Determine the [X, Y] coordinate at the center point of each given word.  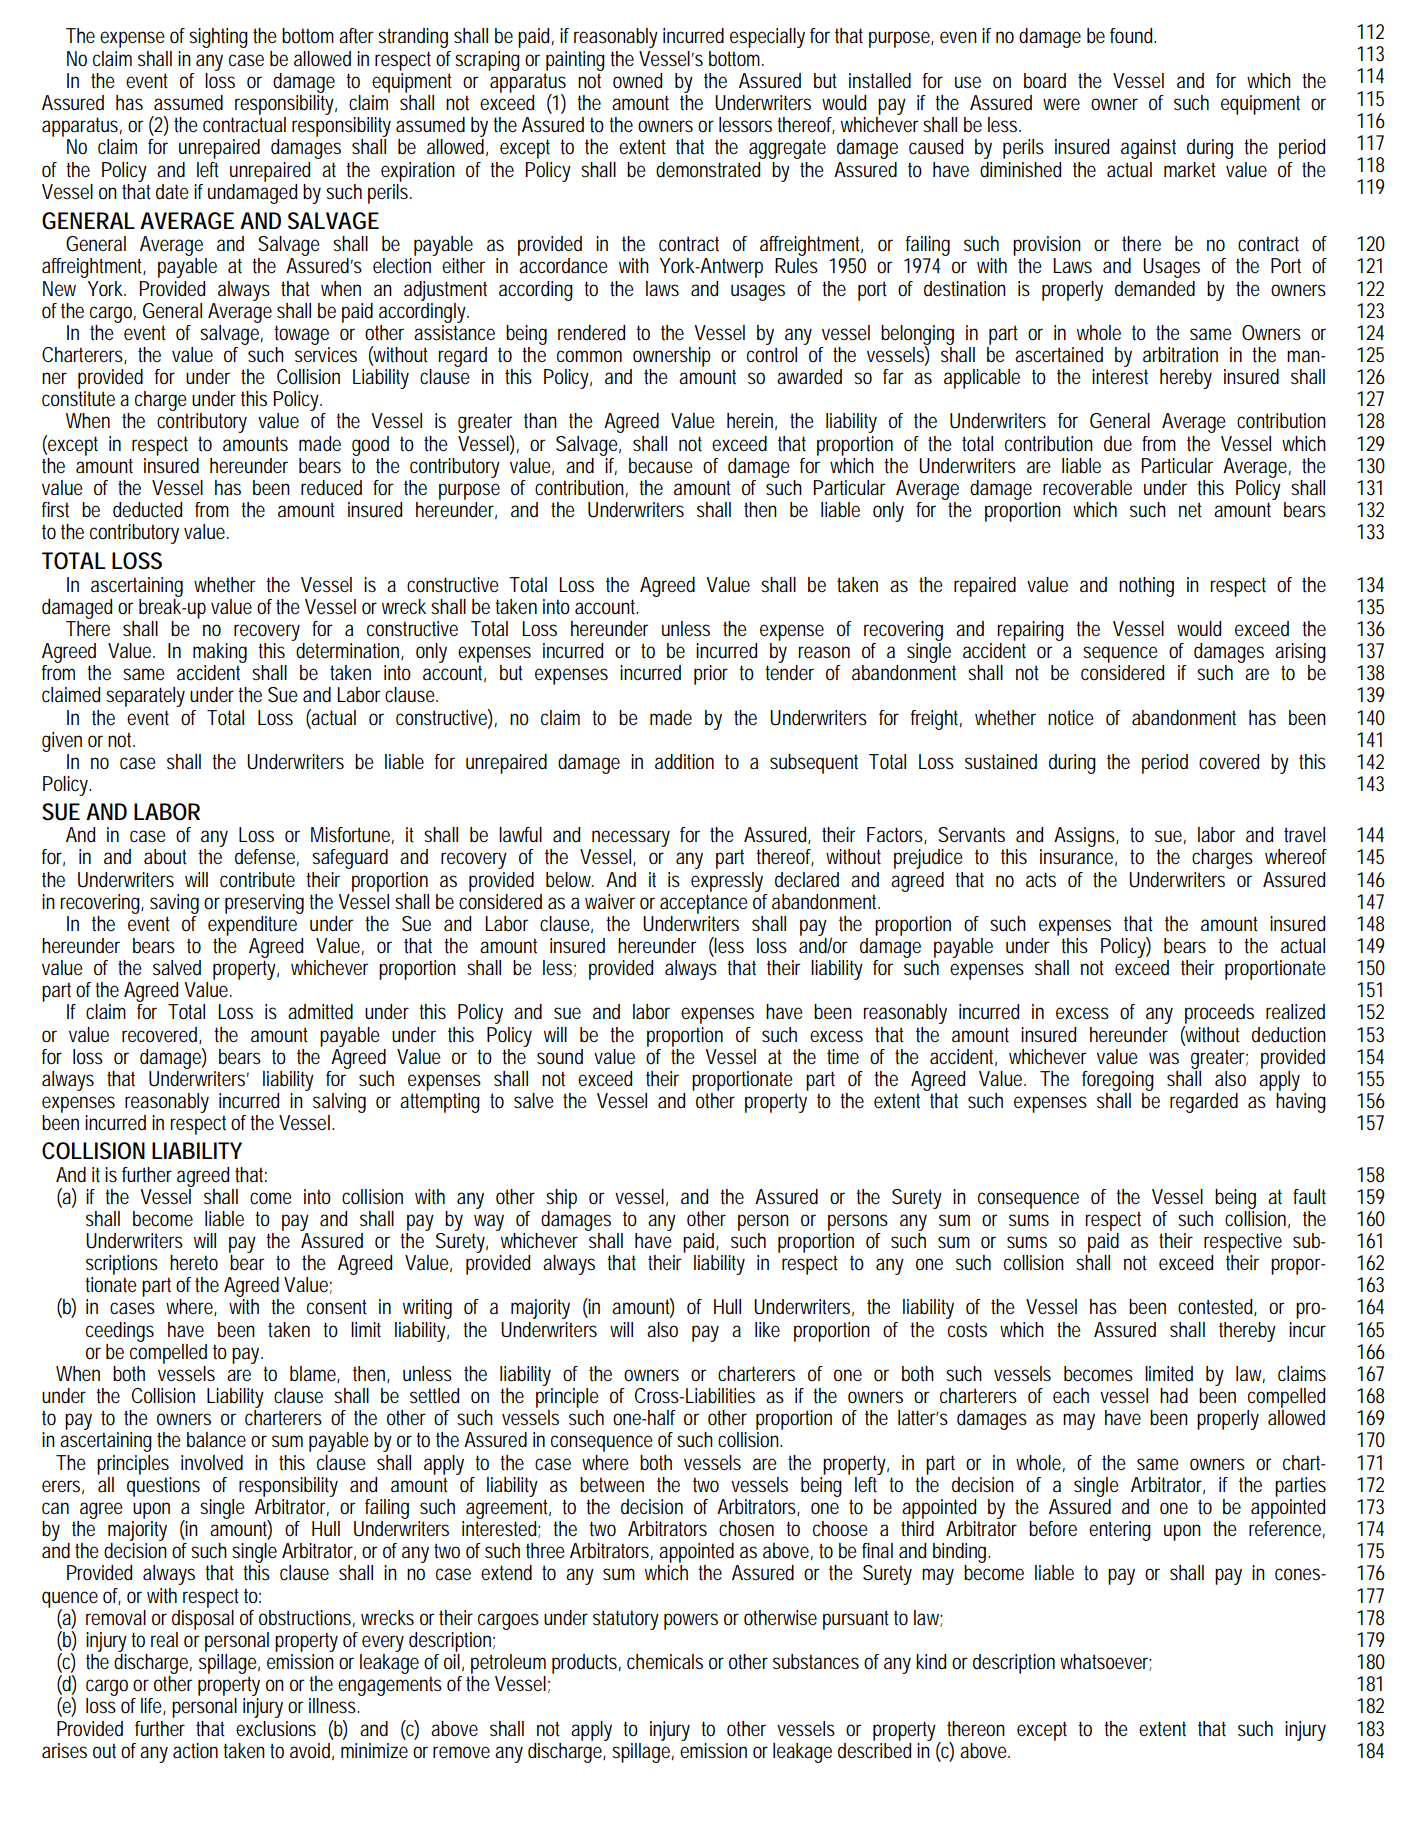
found [1133, 36]
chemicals [665, 1662]
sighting [218, 38]
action [195, 1751]
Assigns [1086, 837]
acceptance [704, 904]
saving [174, 904]
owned [637, 81]
